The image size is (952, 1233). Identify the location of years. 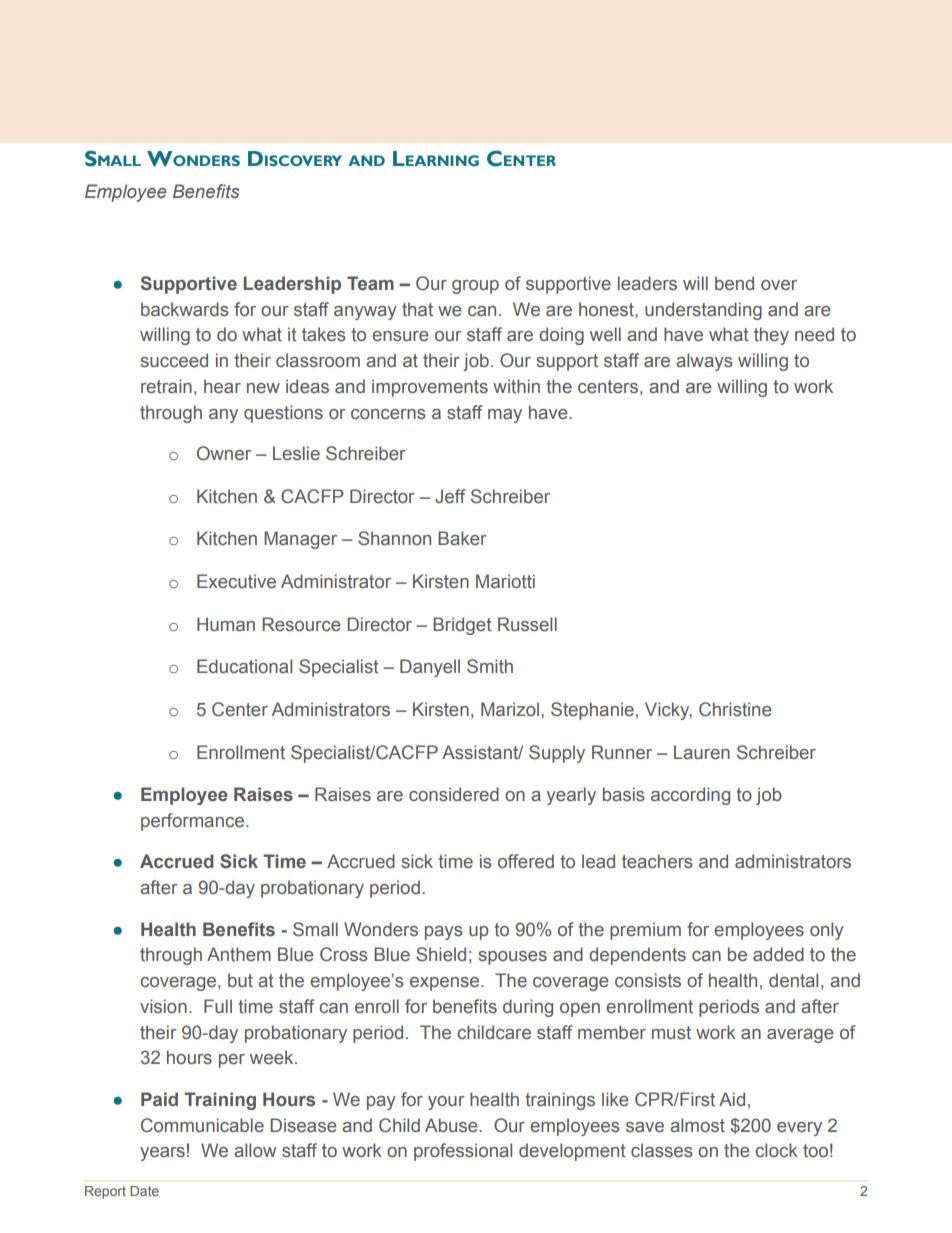
(162, 1154).
